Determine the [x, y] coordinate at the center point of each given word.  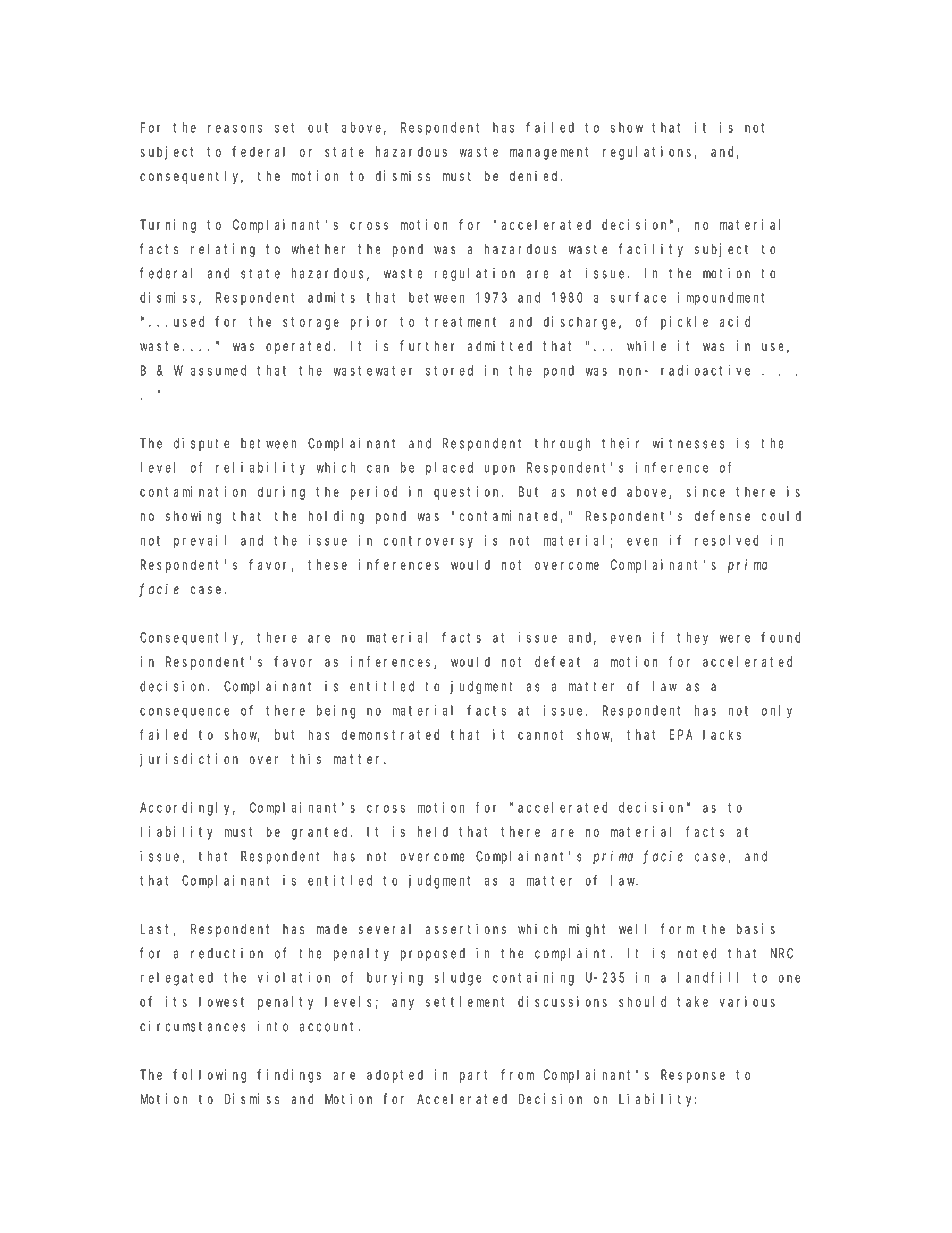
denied [536, 175]
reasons [235, 129]
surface [638, 297]
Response [693, 1076]
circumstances [193, 1026]
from [517, 1074]
